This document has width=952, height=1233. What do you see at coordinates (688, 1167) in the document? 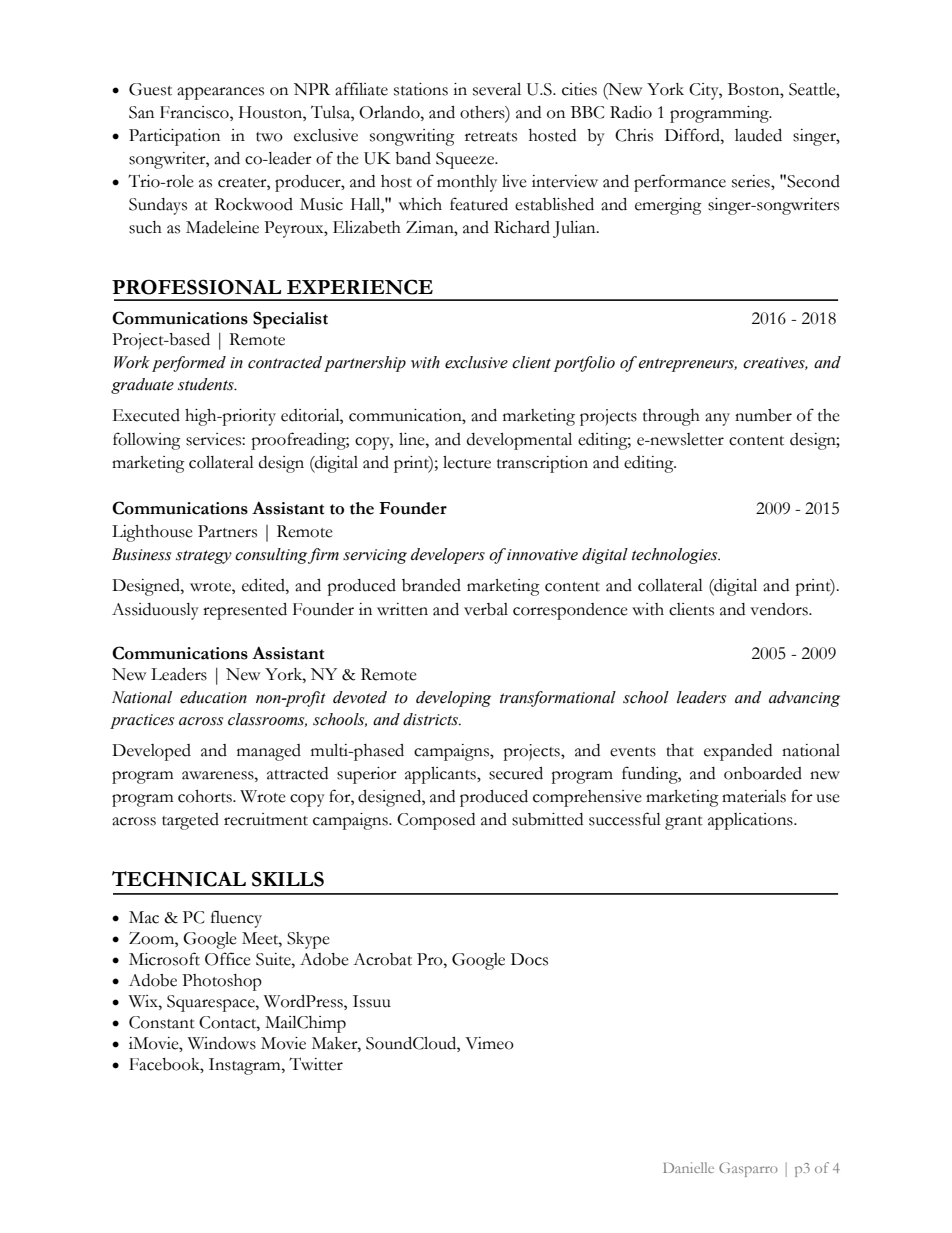
I see `Danielle` at bounding box center [688, 1167].
